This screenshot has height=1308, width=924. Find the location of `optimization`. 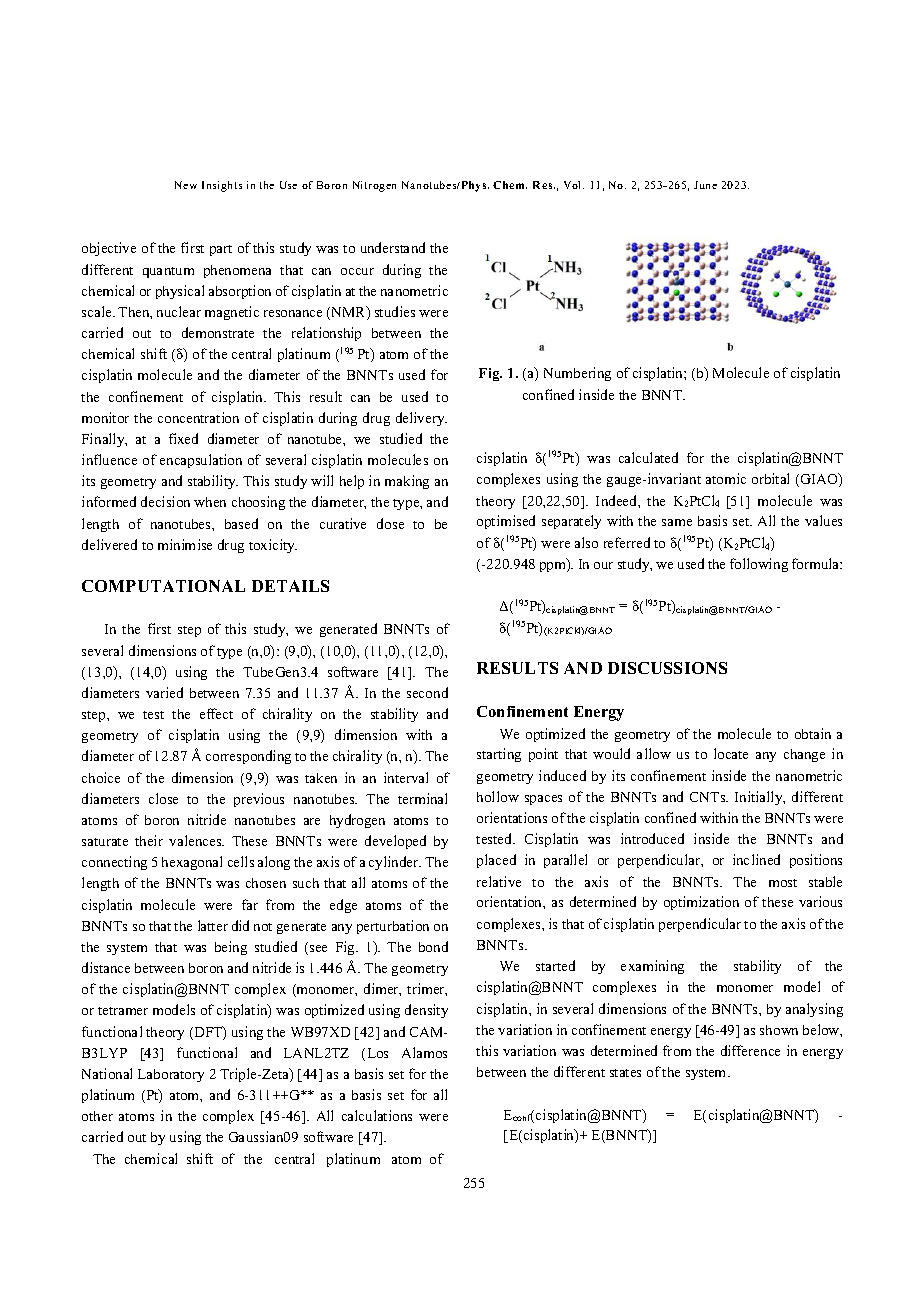

optimization is located at coordinates (701, 903).
